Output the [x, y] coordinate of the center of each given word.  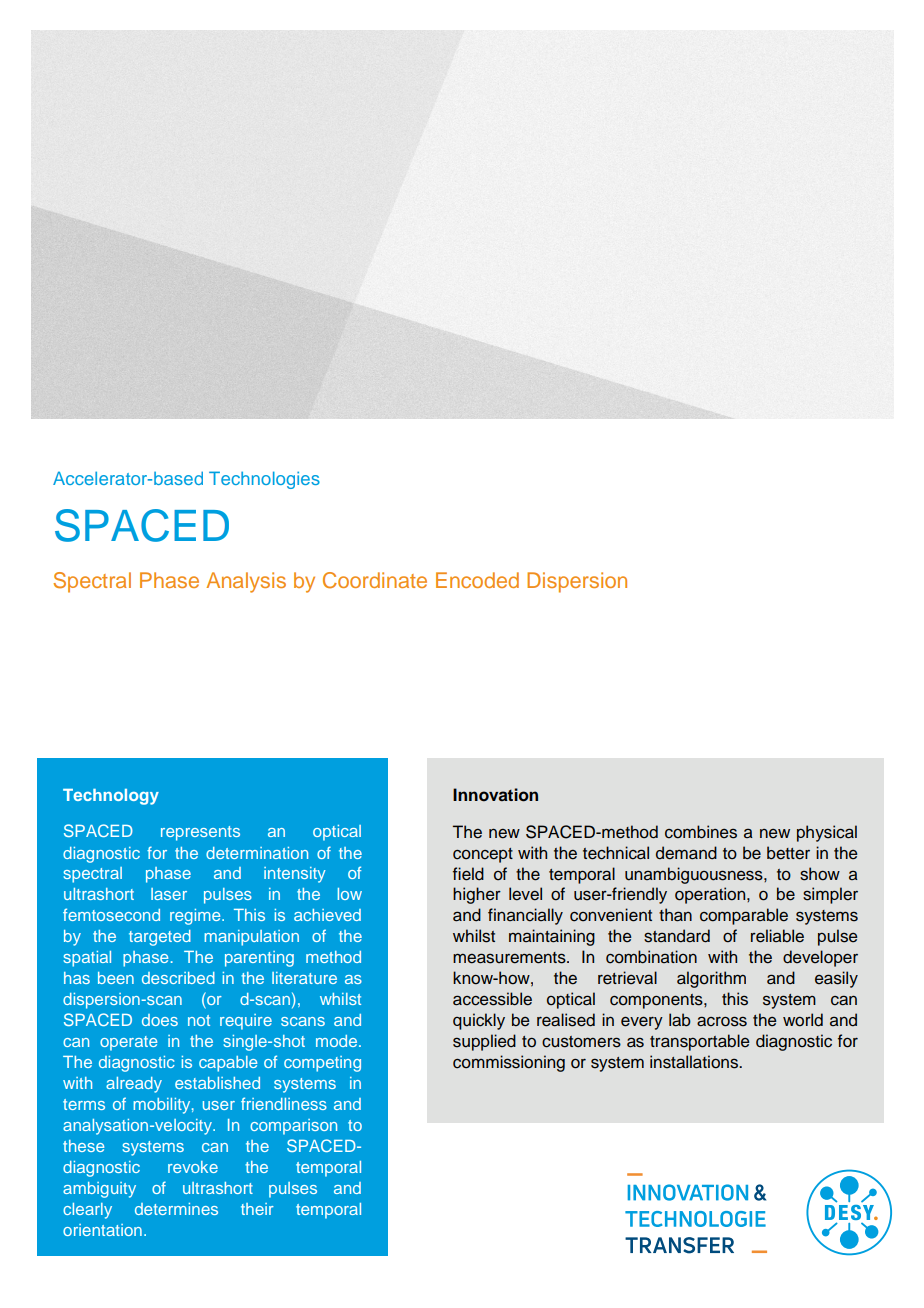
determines [176, 1209]
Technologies [264, 480]
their [257, 1209]
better [788, 853]
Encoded [477, 580]
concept [483, 855]
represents [200, 833]
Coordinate [375, 580]
